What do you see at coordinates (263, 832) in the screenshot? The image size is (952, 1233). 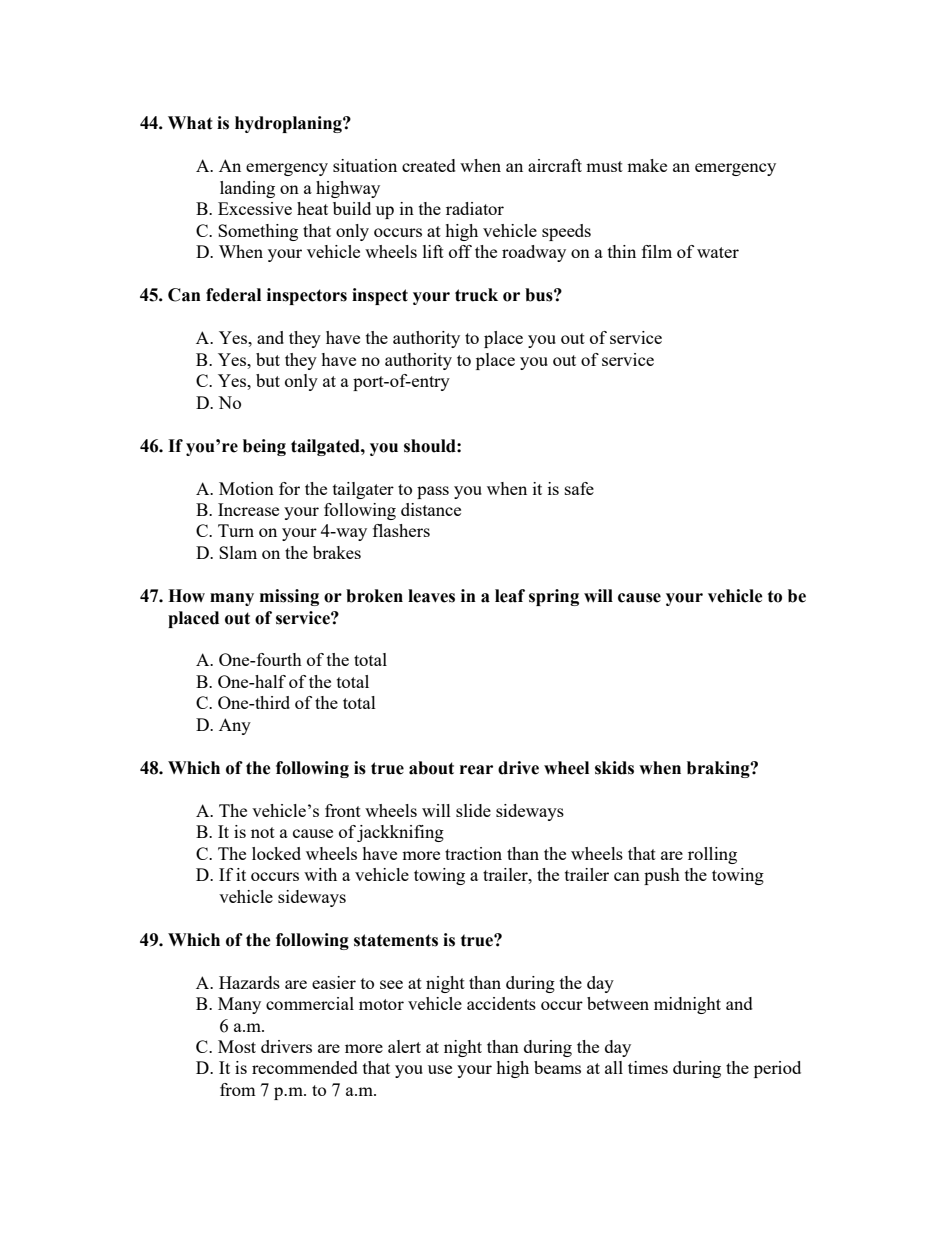 I see `not` at bounding box center [263, 832].
